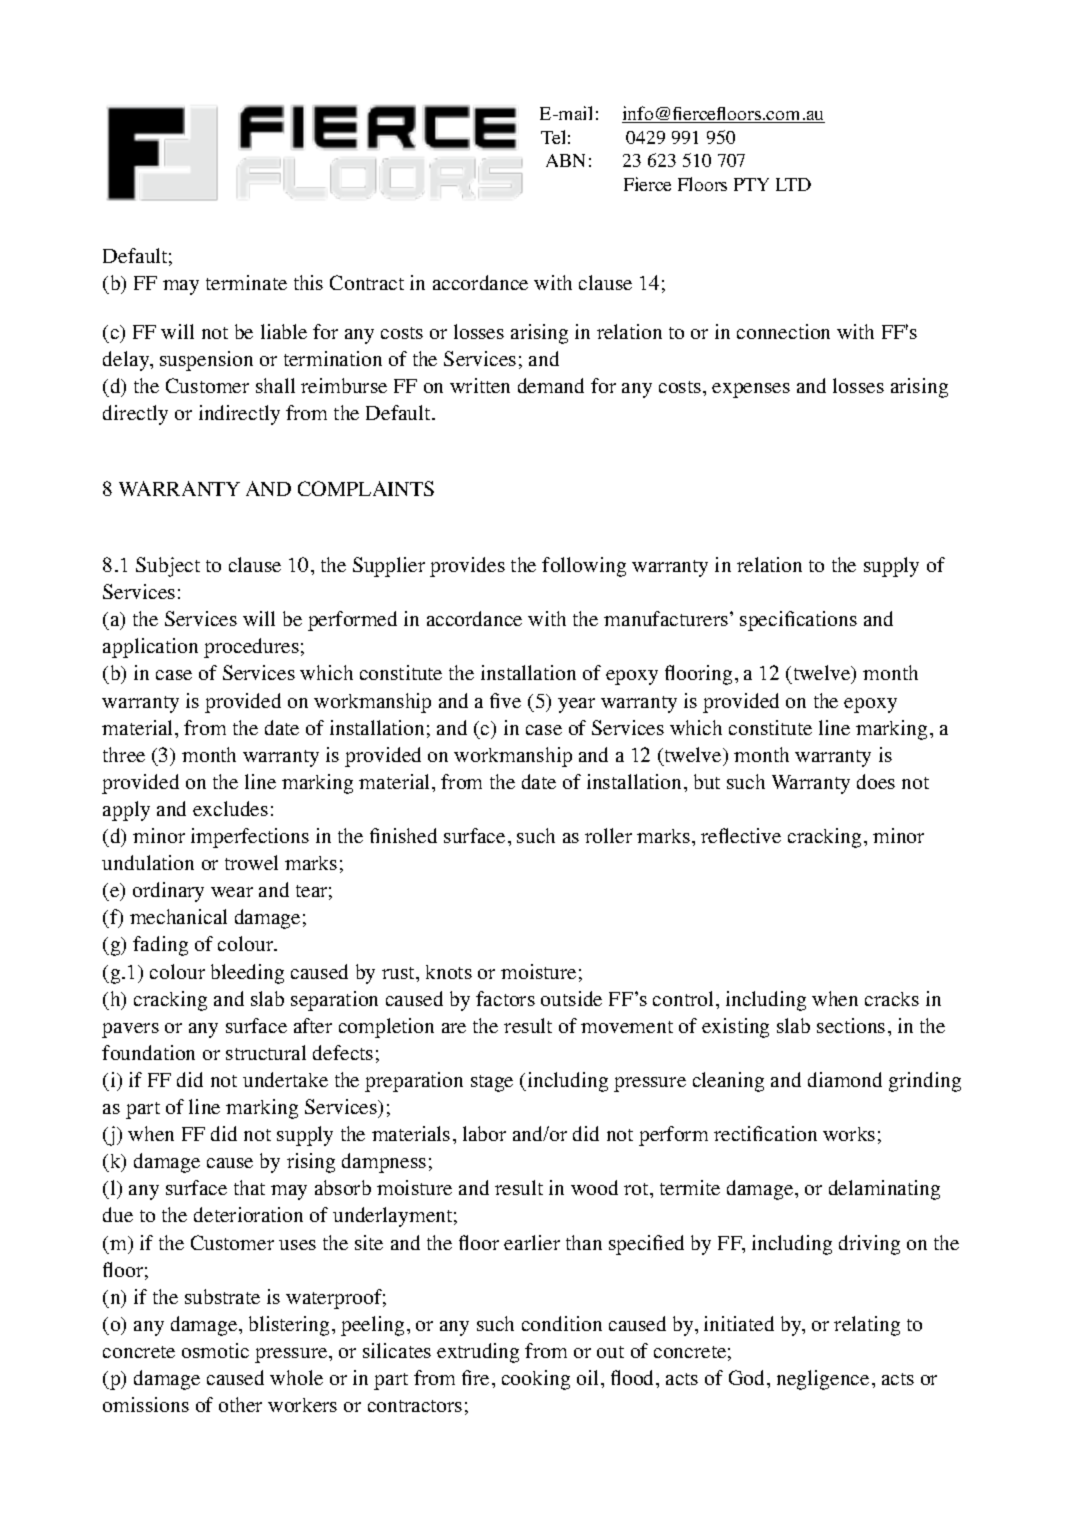 The width and height of the screenshot is (1075, 1521). I want to click on demand, so click(551, 385).
